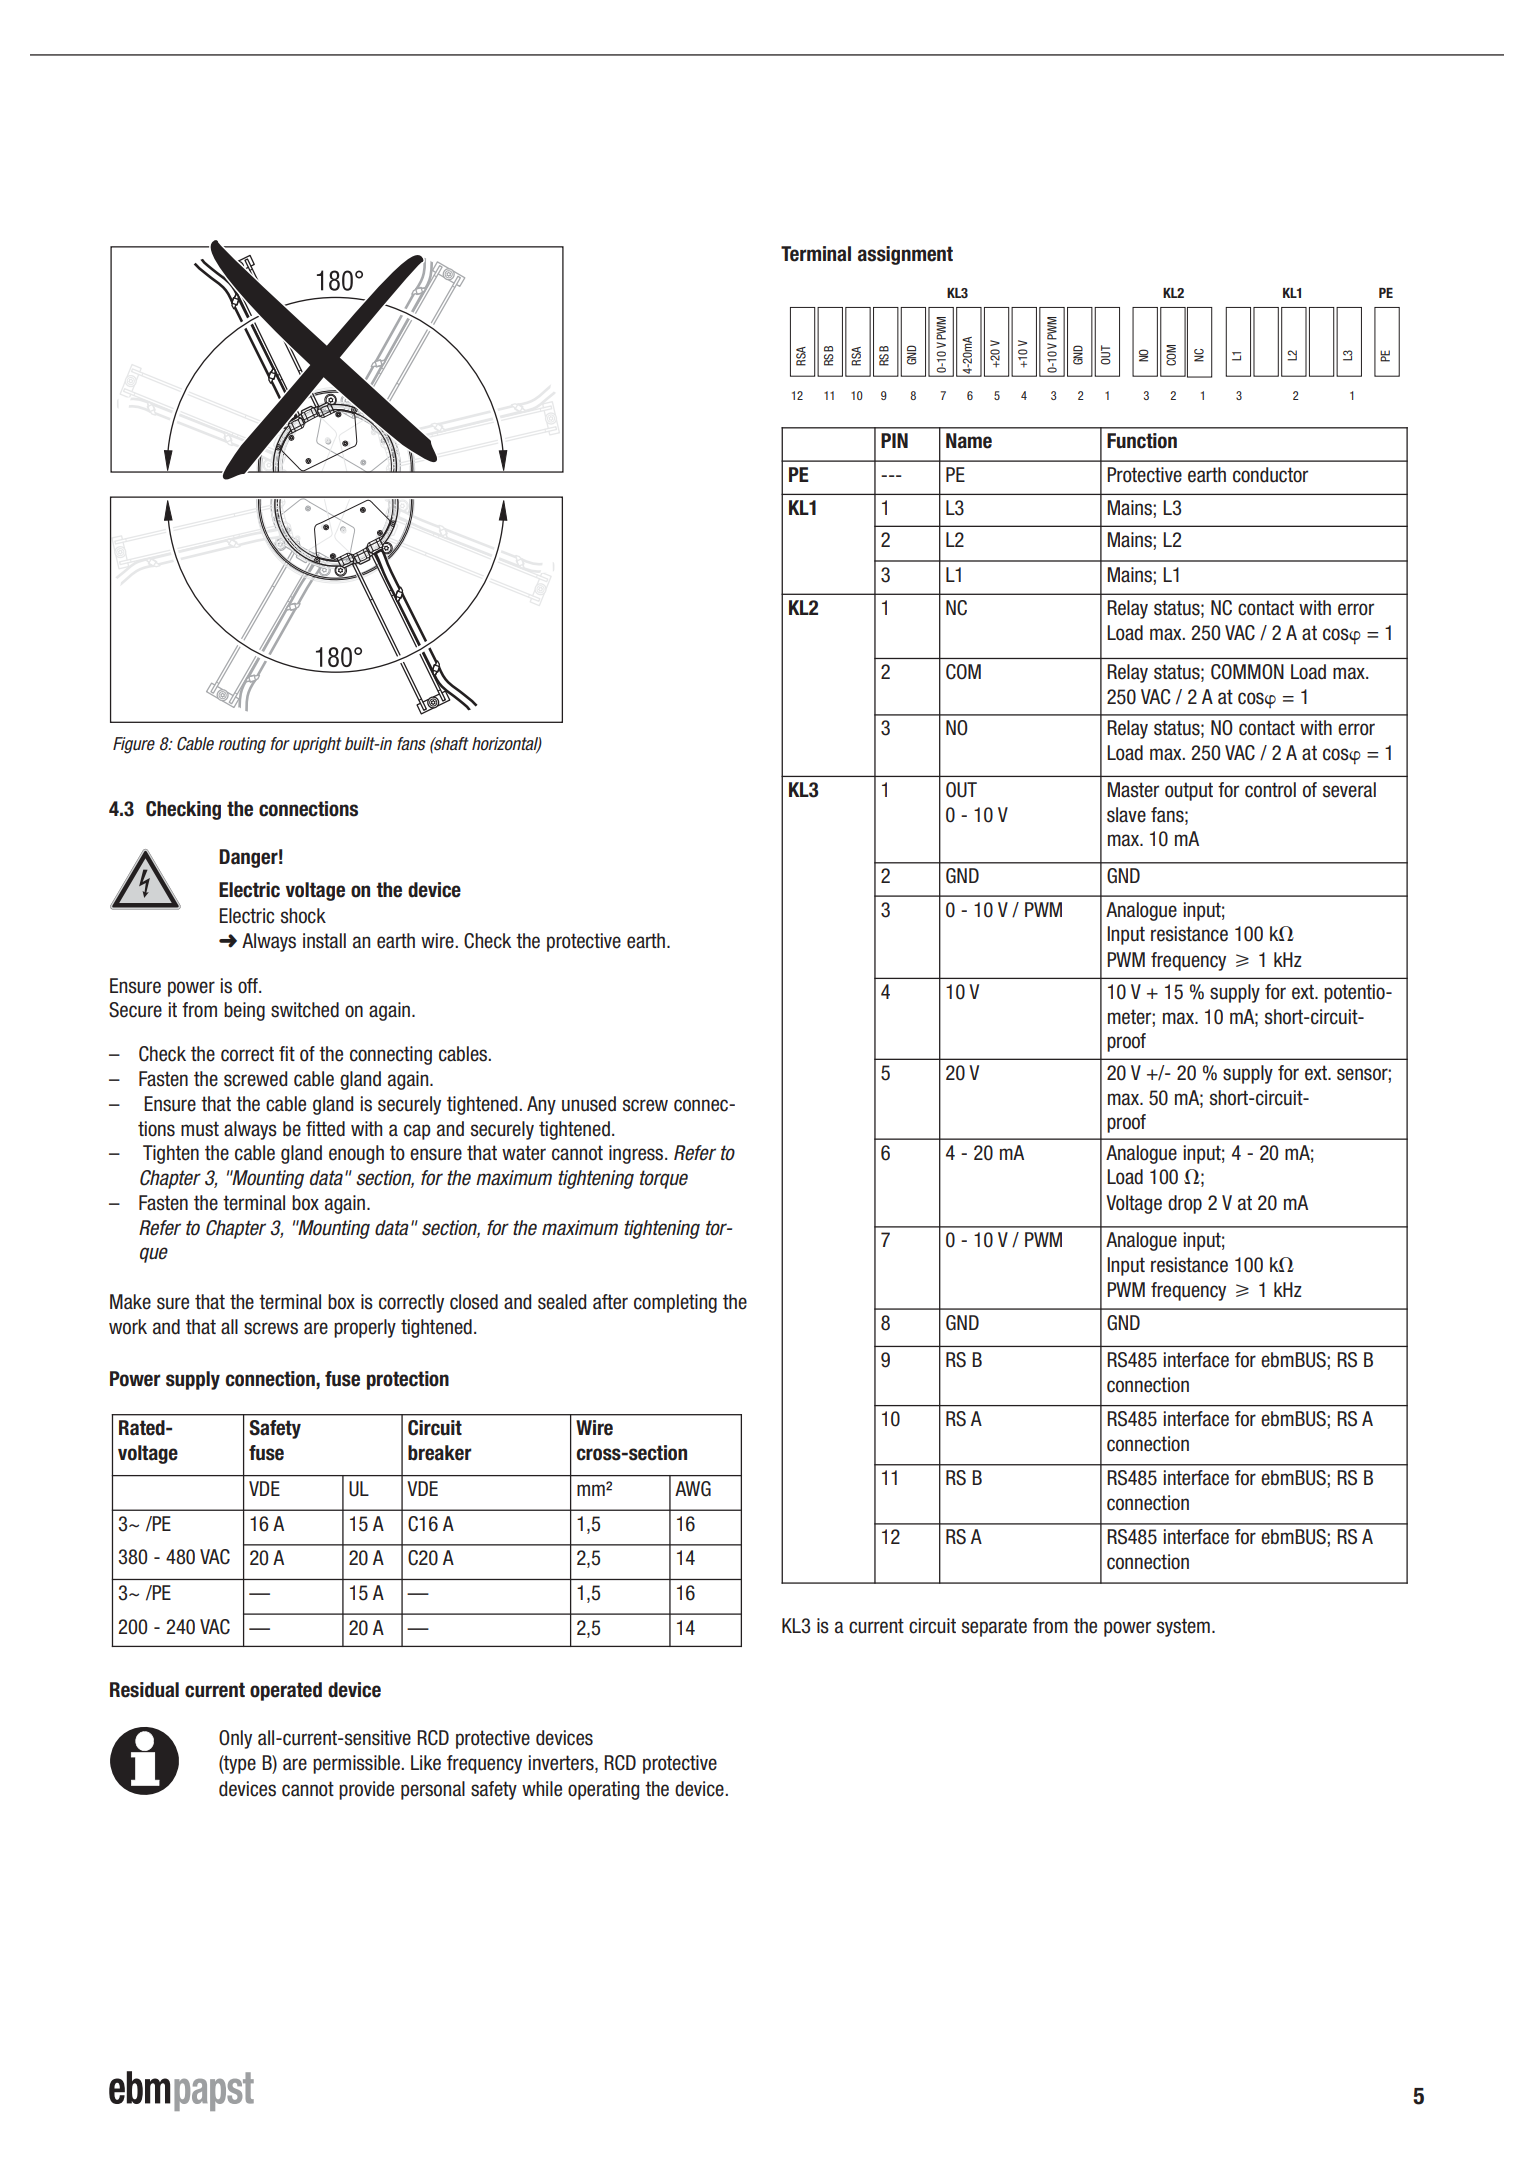 The image size is (1534, 2170). Describe the element at coordinates (894, 440) in the document. I see `PIN` at that location.
